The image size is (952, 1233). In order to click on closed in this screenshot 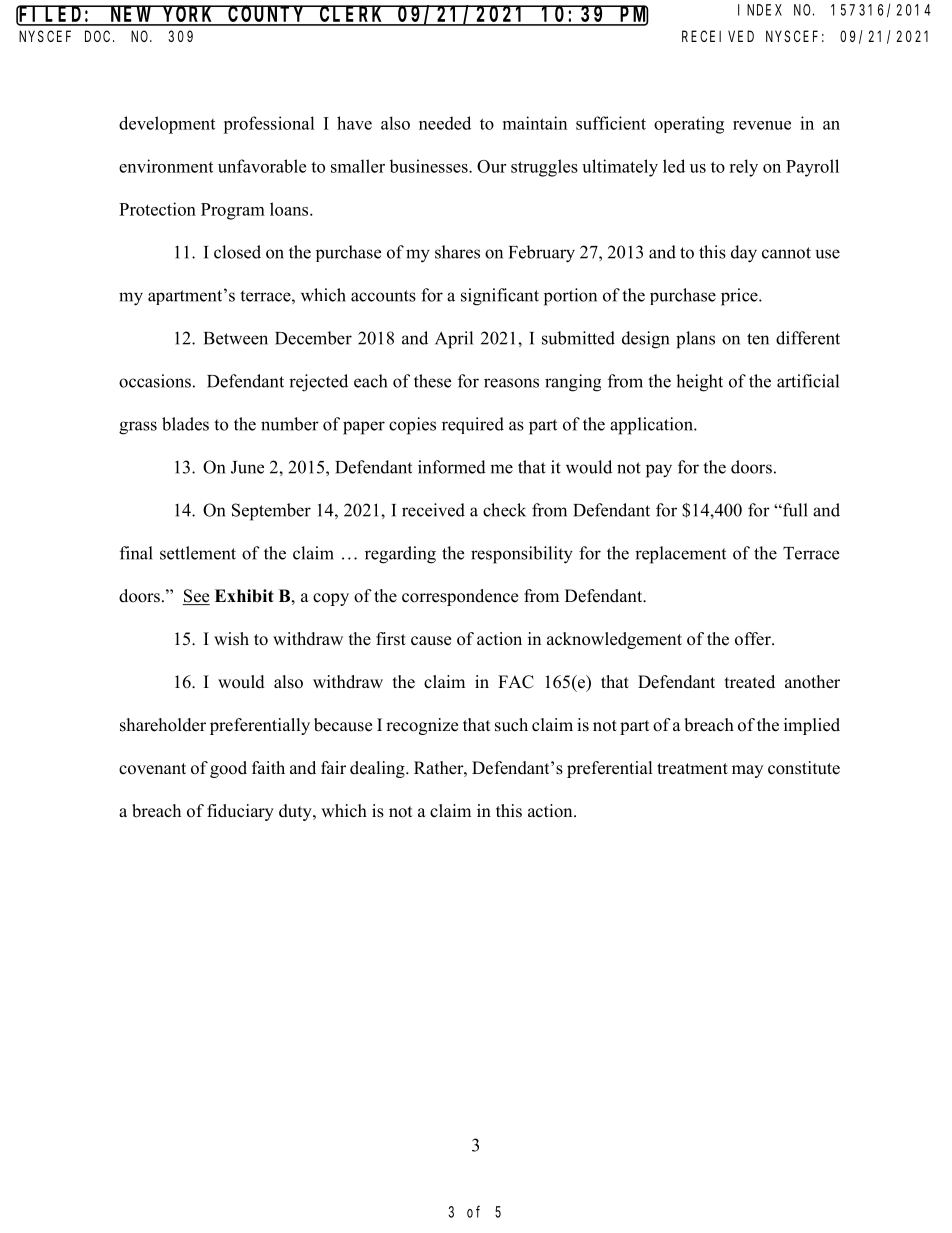, I will do `click(237, 252)`.
